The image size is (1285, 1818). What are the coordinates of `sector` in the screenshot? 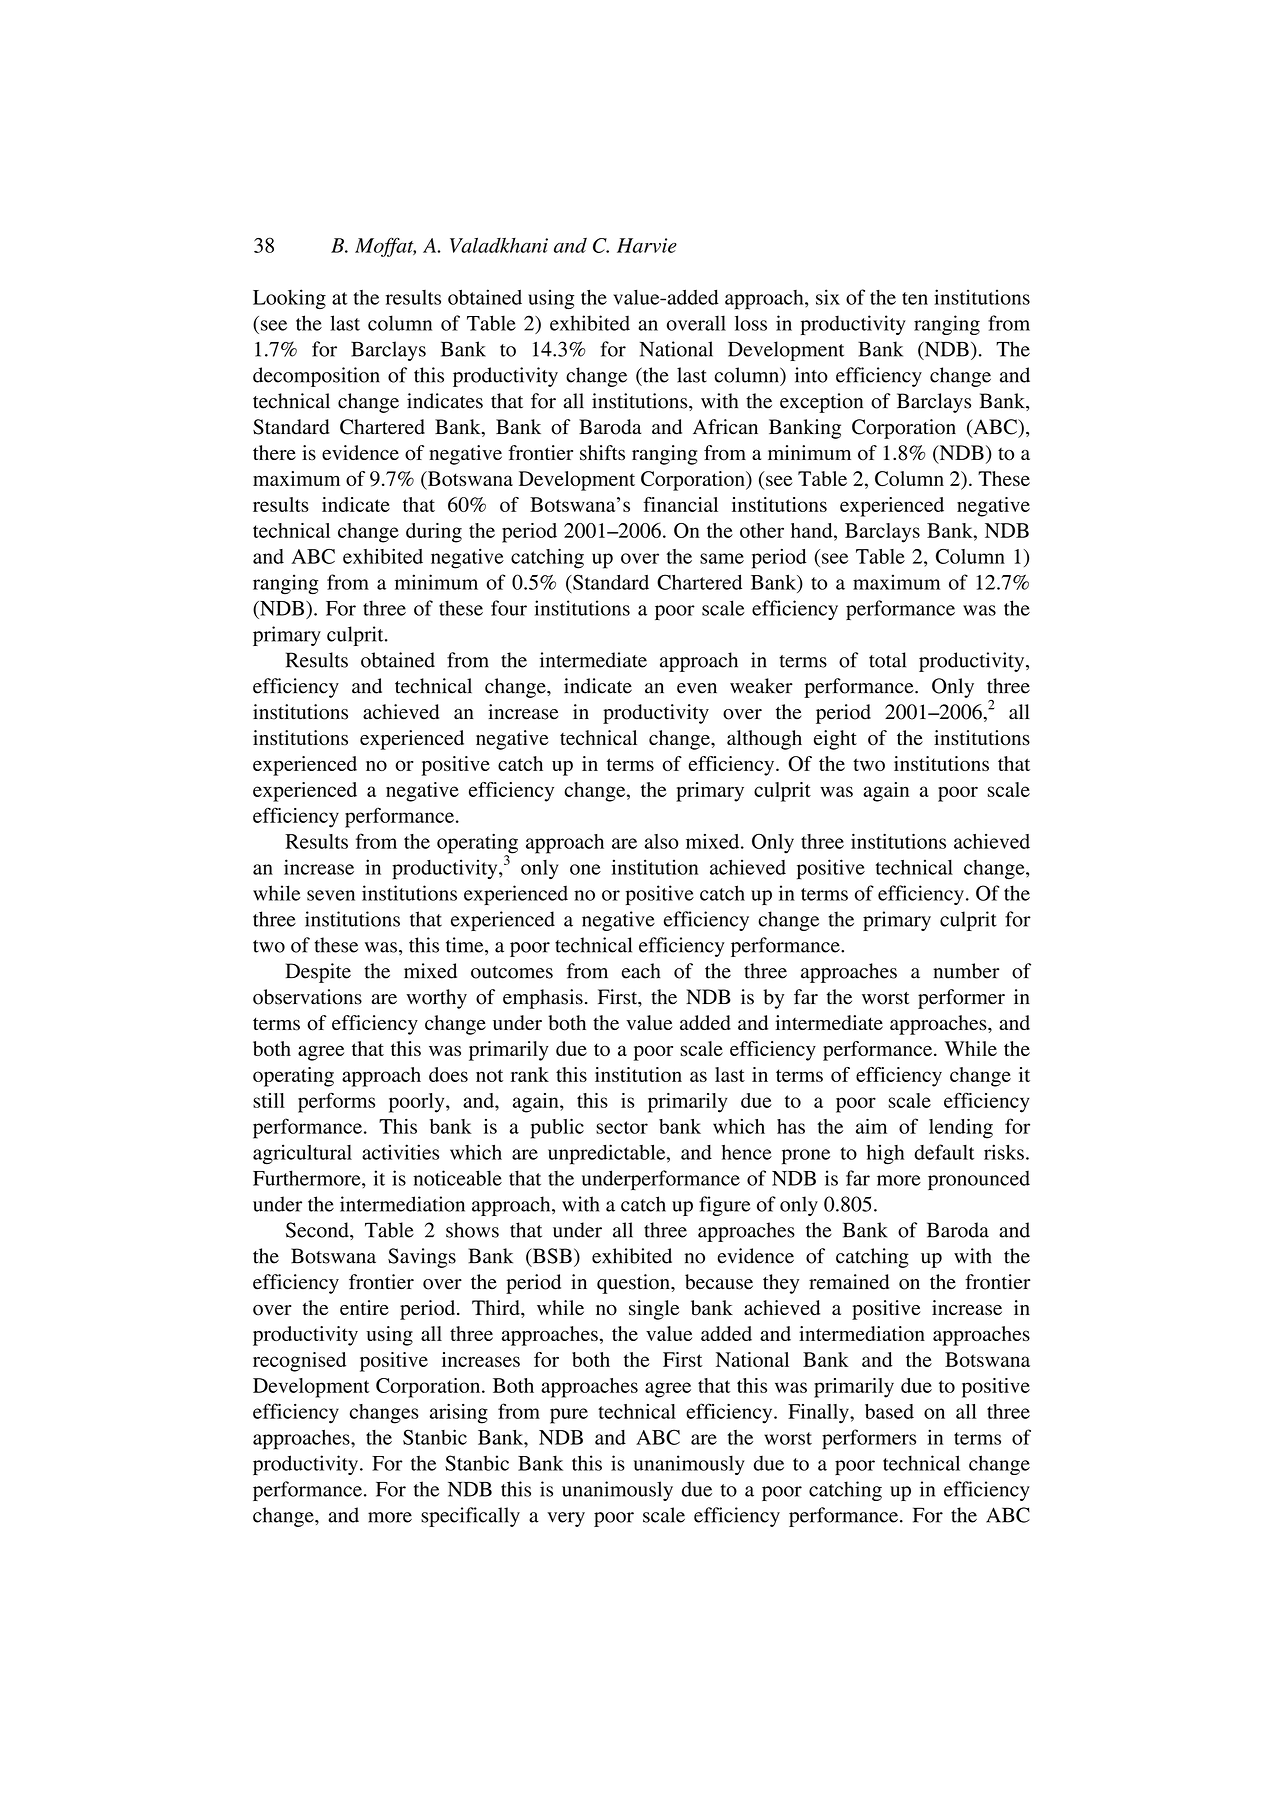 It's located at (622, 1127).
